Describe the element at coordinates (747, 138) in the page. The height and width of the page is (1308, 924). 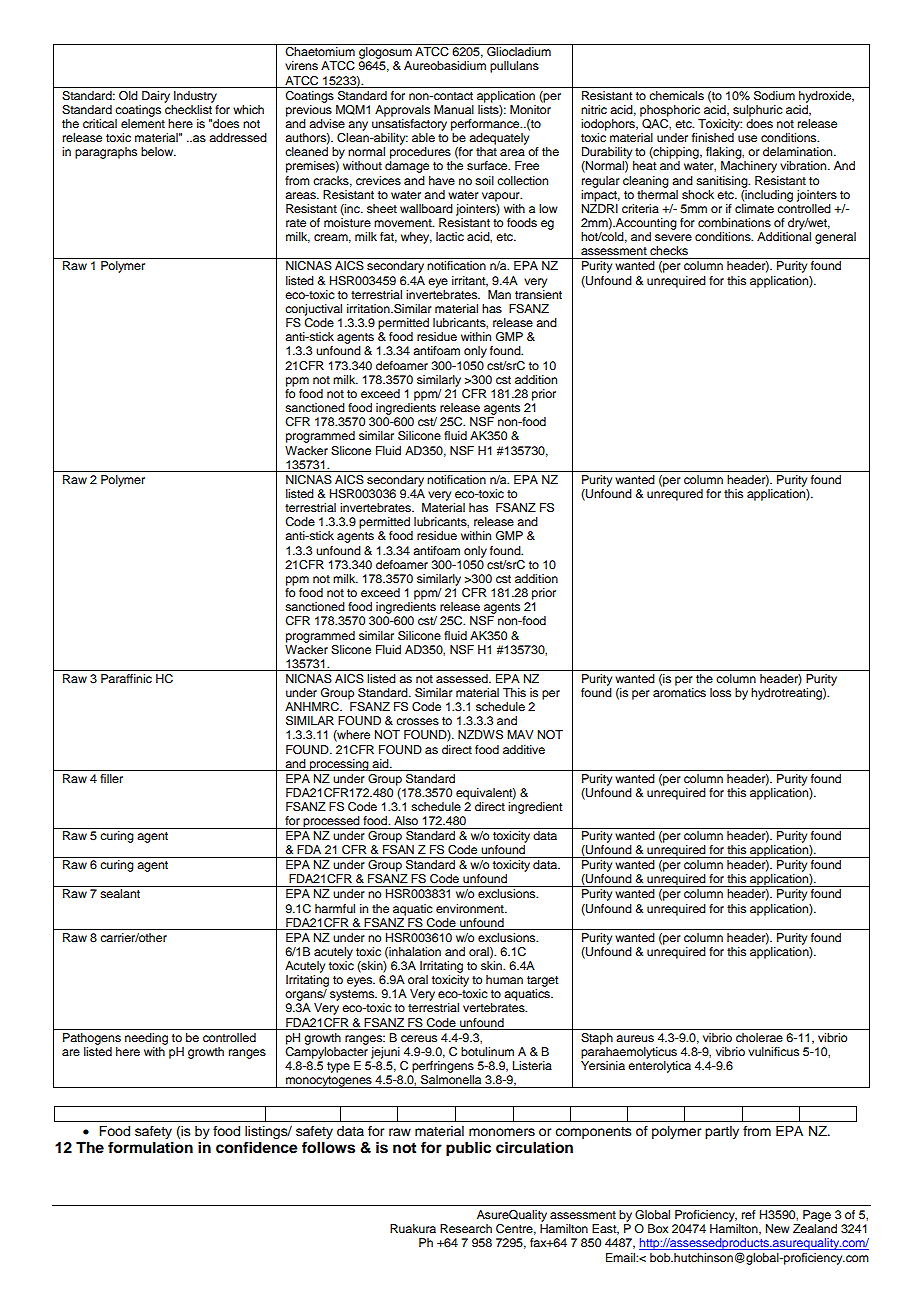
I see `use` at that location.
